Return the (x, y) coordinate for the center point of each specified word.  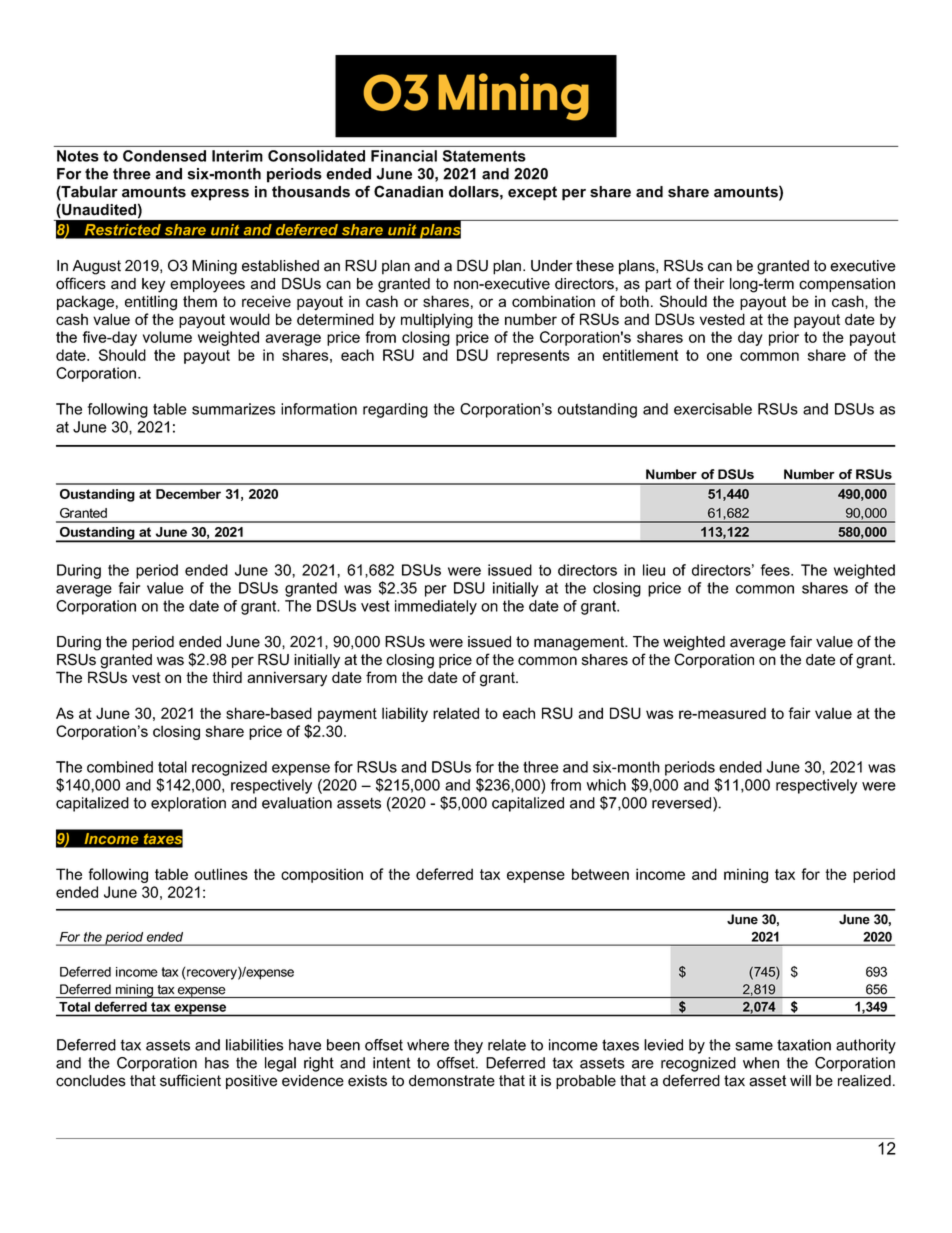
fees (776, 570)
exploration (188, 804)
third (227, 677)
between (600, 874)
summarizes (233, 409)
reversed (683, 804)
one (719, 356)
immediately (436, 607)
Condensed (164, 156)
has (217, 1063)
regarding (395, 410)
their (709, 284)
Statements (484, 156)
